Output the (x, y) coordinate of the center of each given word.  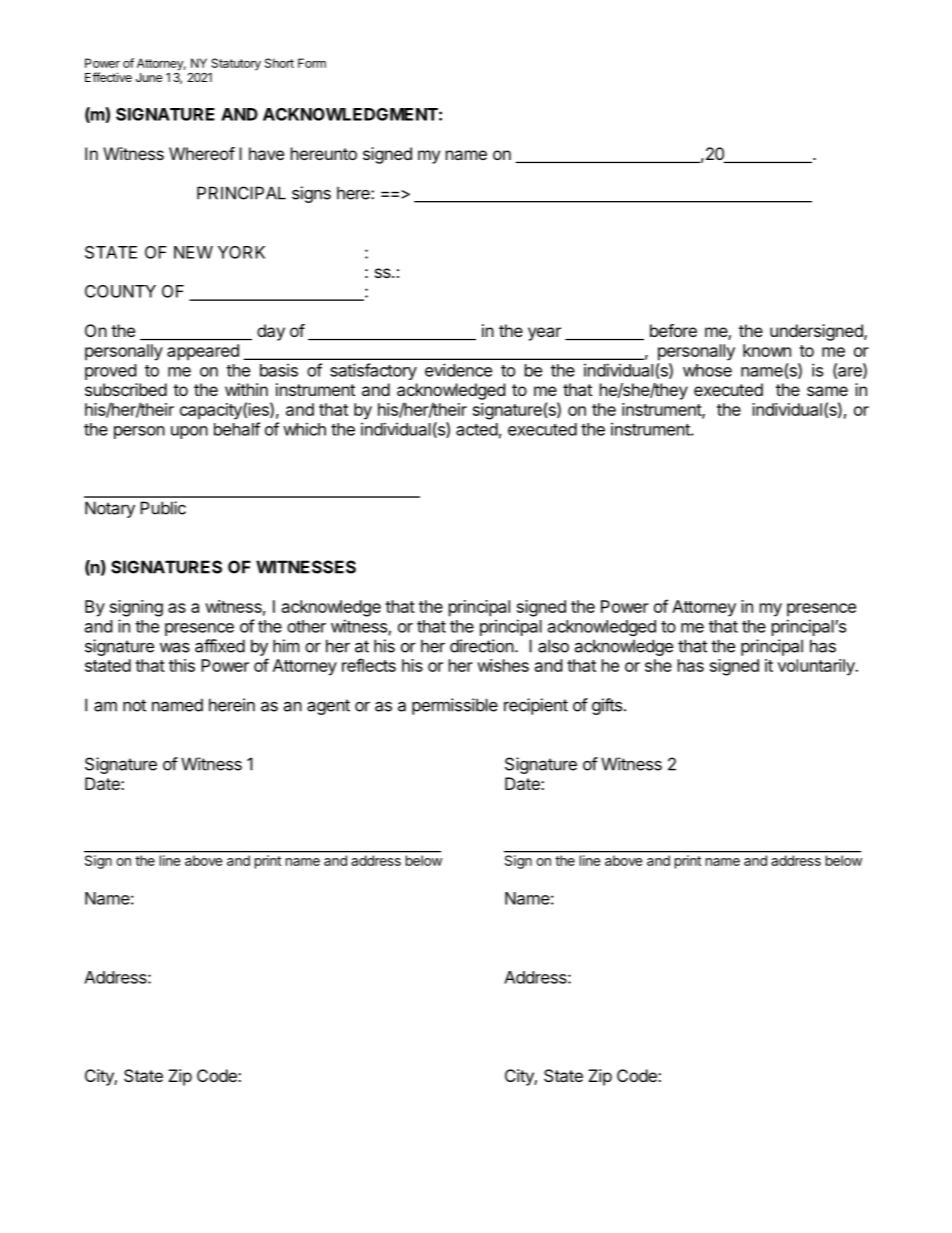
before (673, 330)
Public (163, 508)
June (149, 77)
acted (477, 429)
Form (312, 63)
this (182, 665)
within (246, 389)
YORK (241, 252)
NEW (193, 252)
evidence (458, 370)
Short (279, 63)
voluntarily (817, 667)
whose (707, 370)
